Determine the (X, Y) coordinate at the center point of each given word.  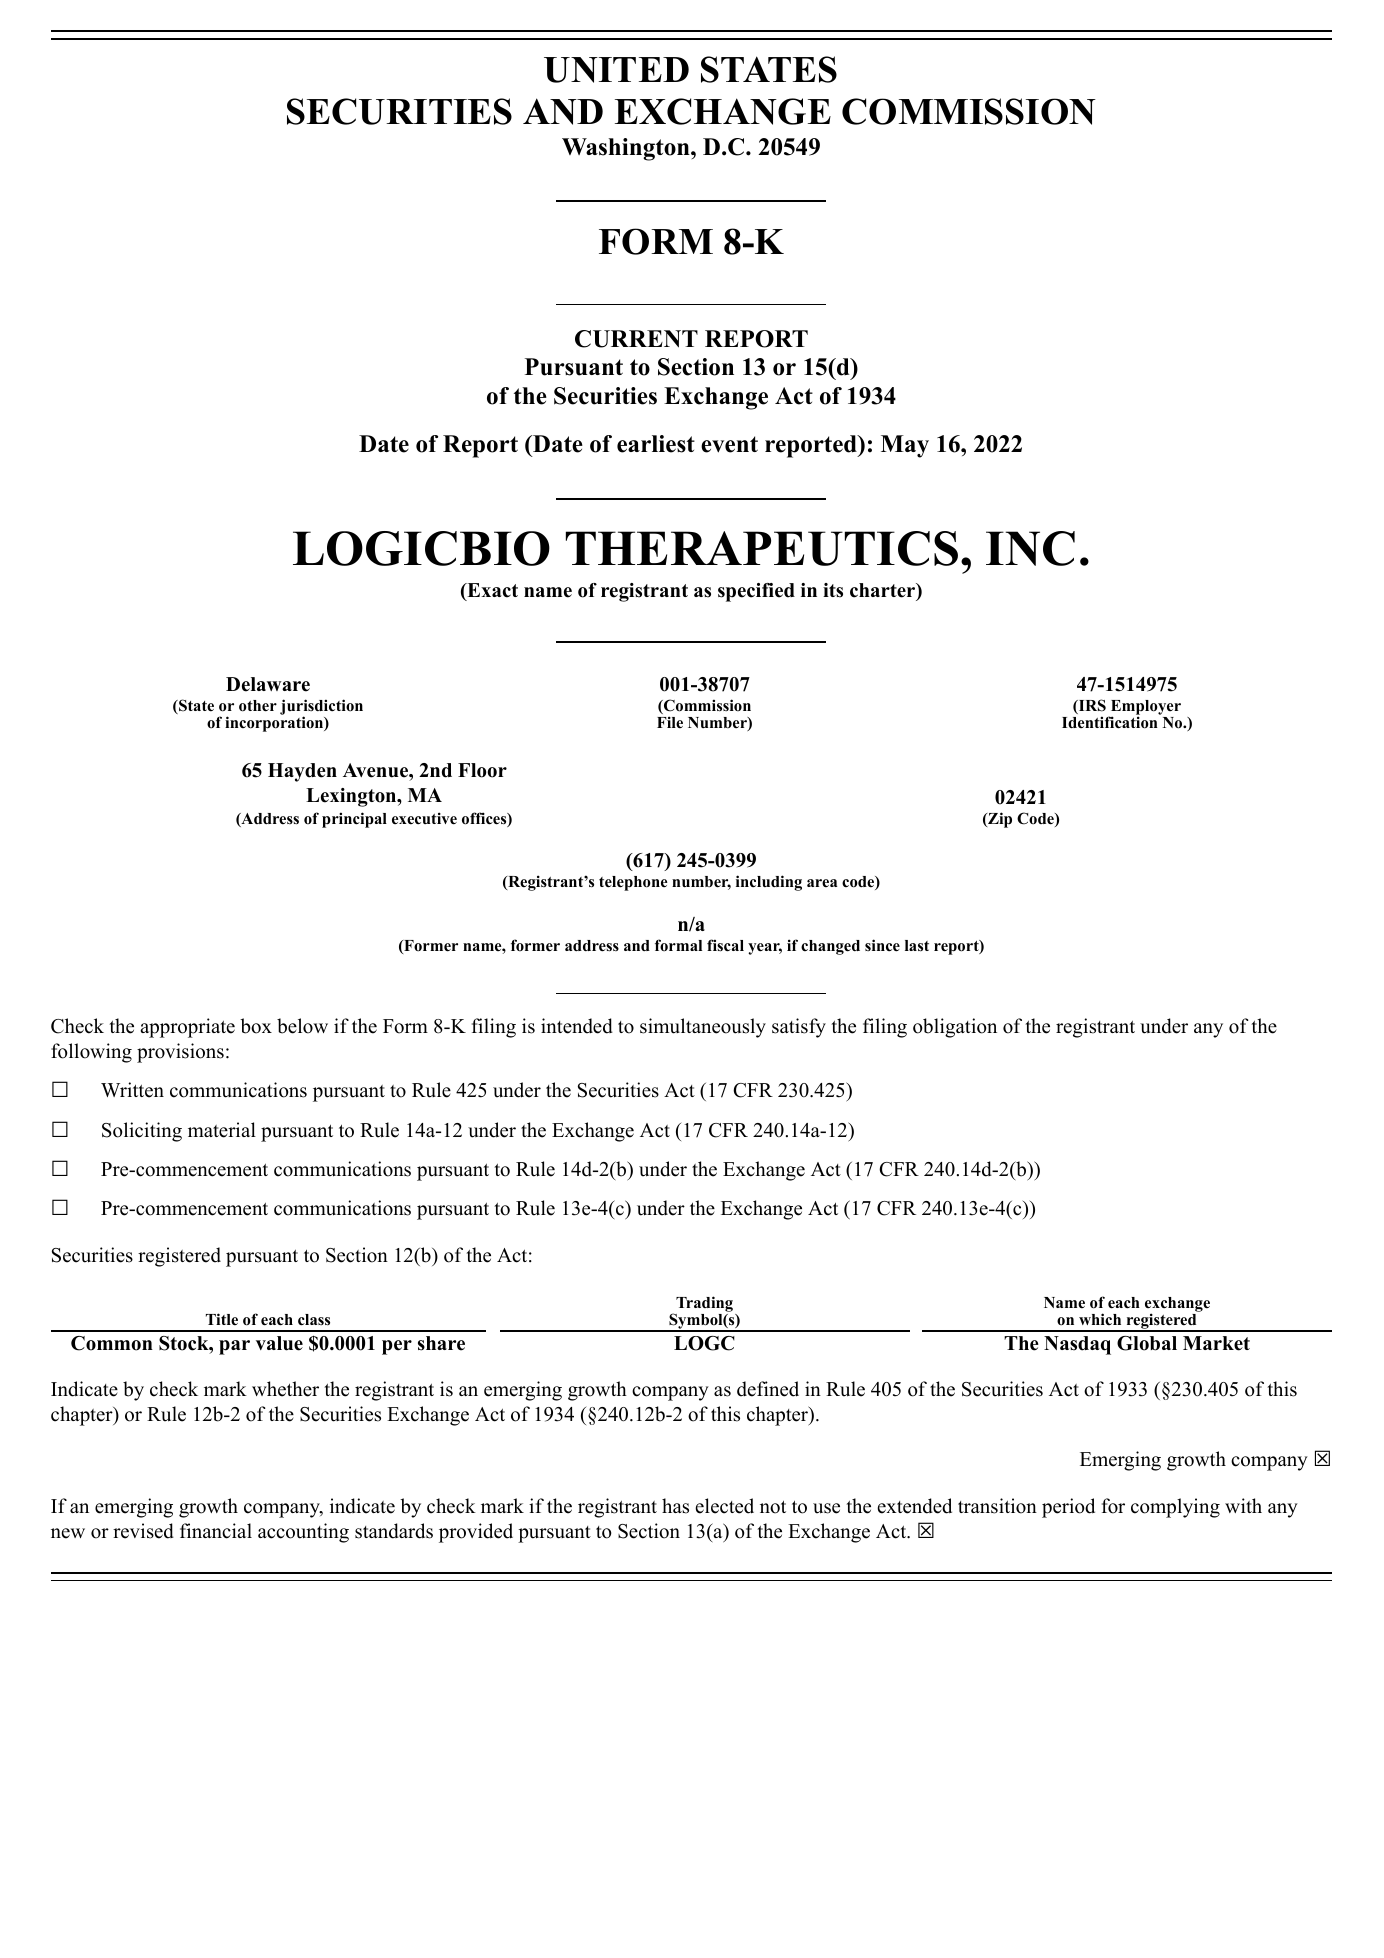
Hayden (302, 772)
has (675, 1506)
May (905, 446)
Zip (999, 820)
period (1068, 1508)
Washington (627, 149)
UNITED (616, 70)
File (670, 722)
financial (216, 1531)
